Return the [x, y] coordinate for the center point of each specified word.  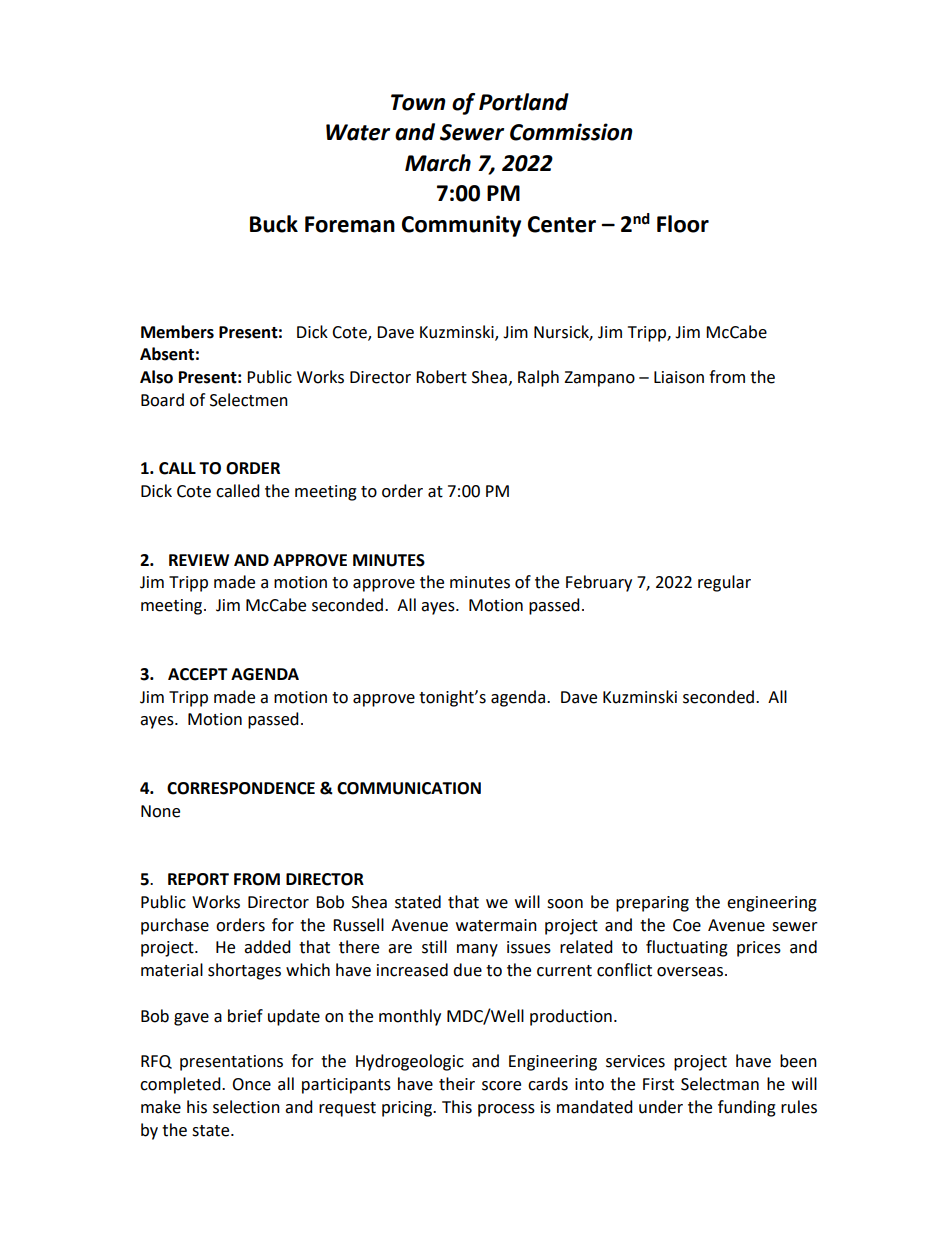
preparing [652, 904]
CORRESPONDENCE [241, 788]
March [438, 163]
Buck [274, 224]
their [457, 1084]
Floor [683, 224]
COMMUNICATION [409, 788]
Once [251, 1084]
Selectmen [249, 400]
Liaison [679, 377]
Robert [441, 377]
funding [747, 1108]
